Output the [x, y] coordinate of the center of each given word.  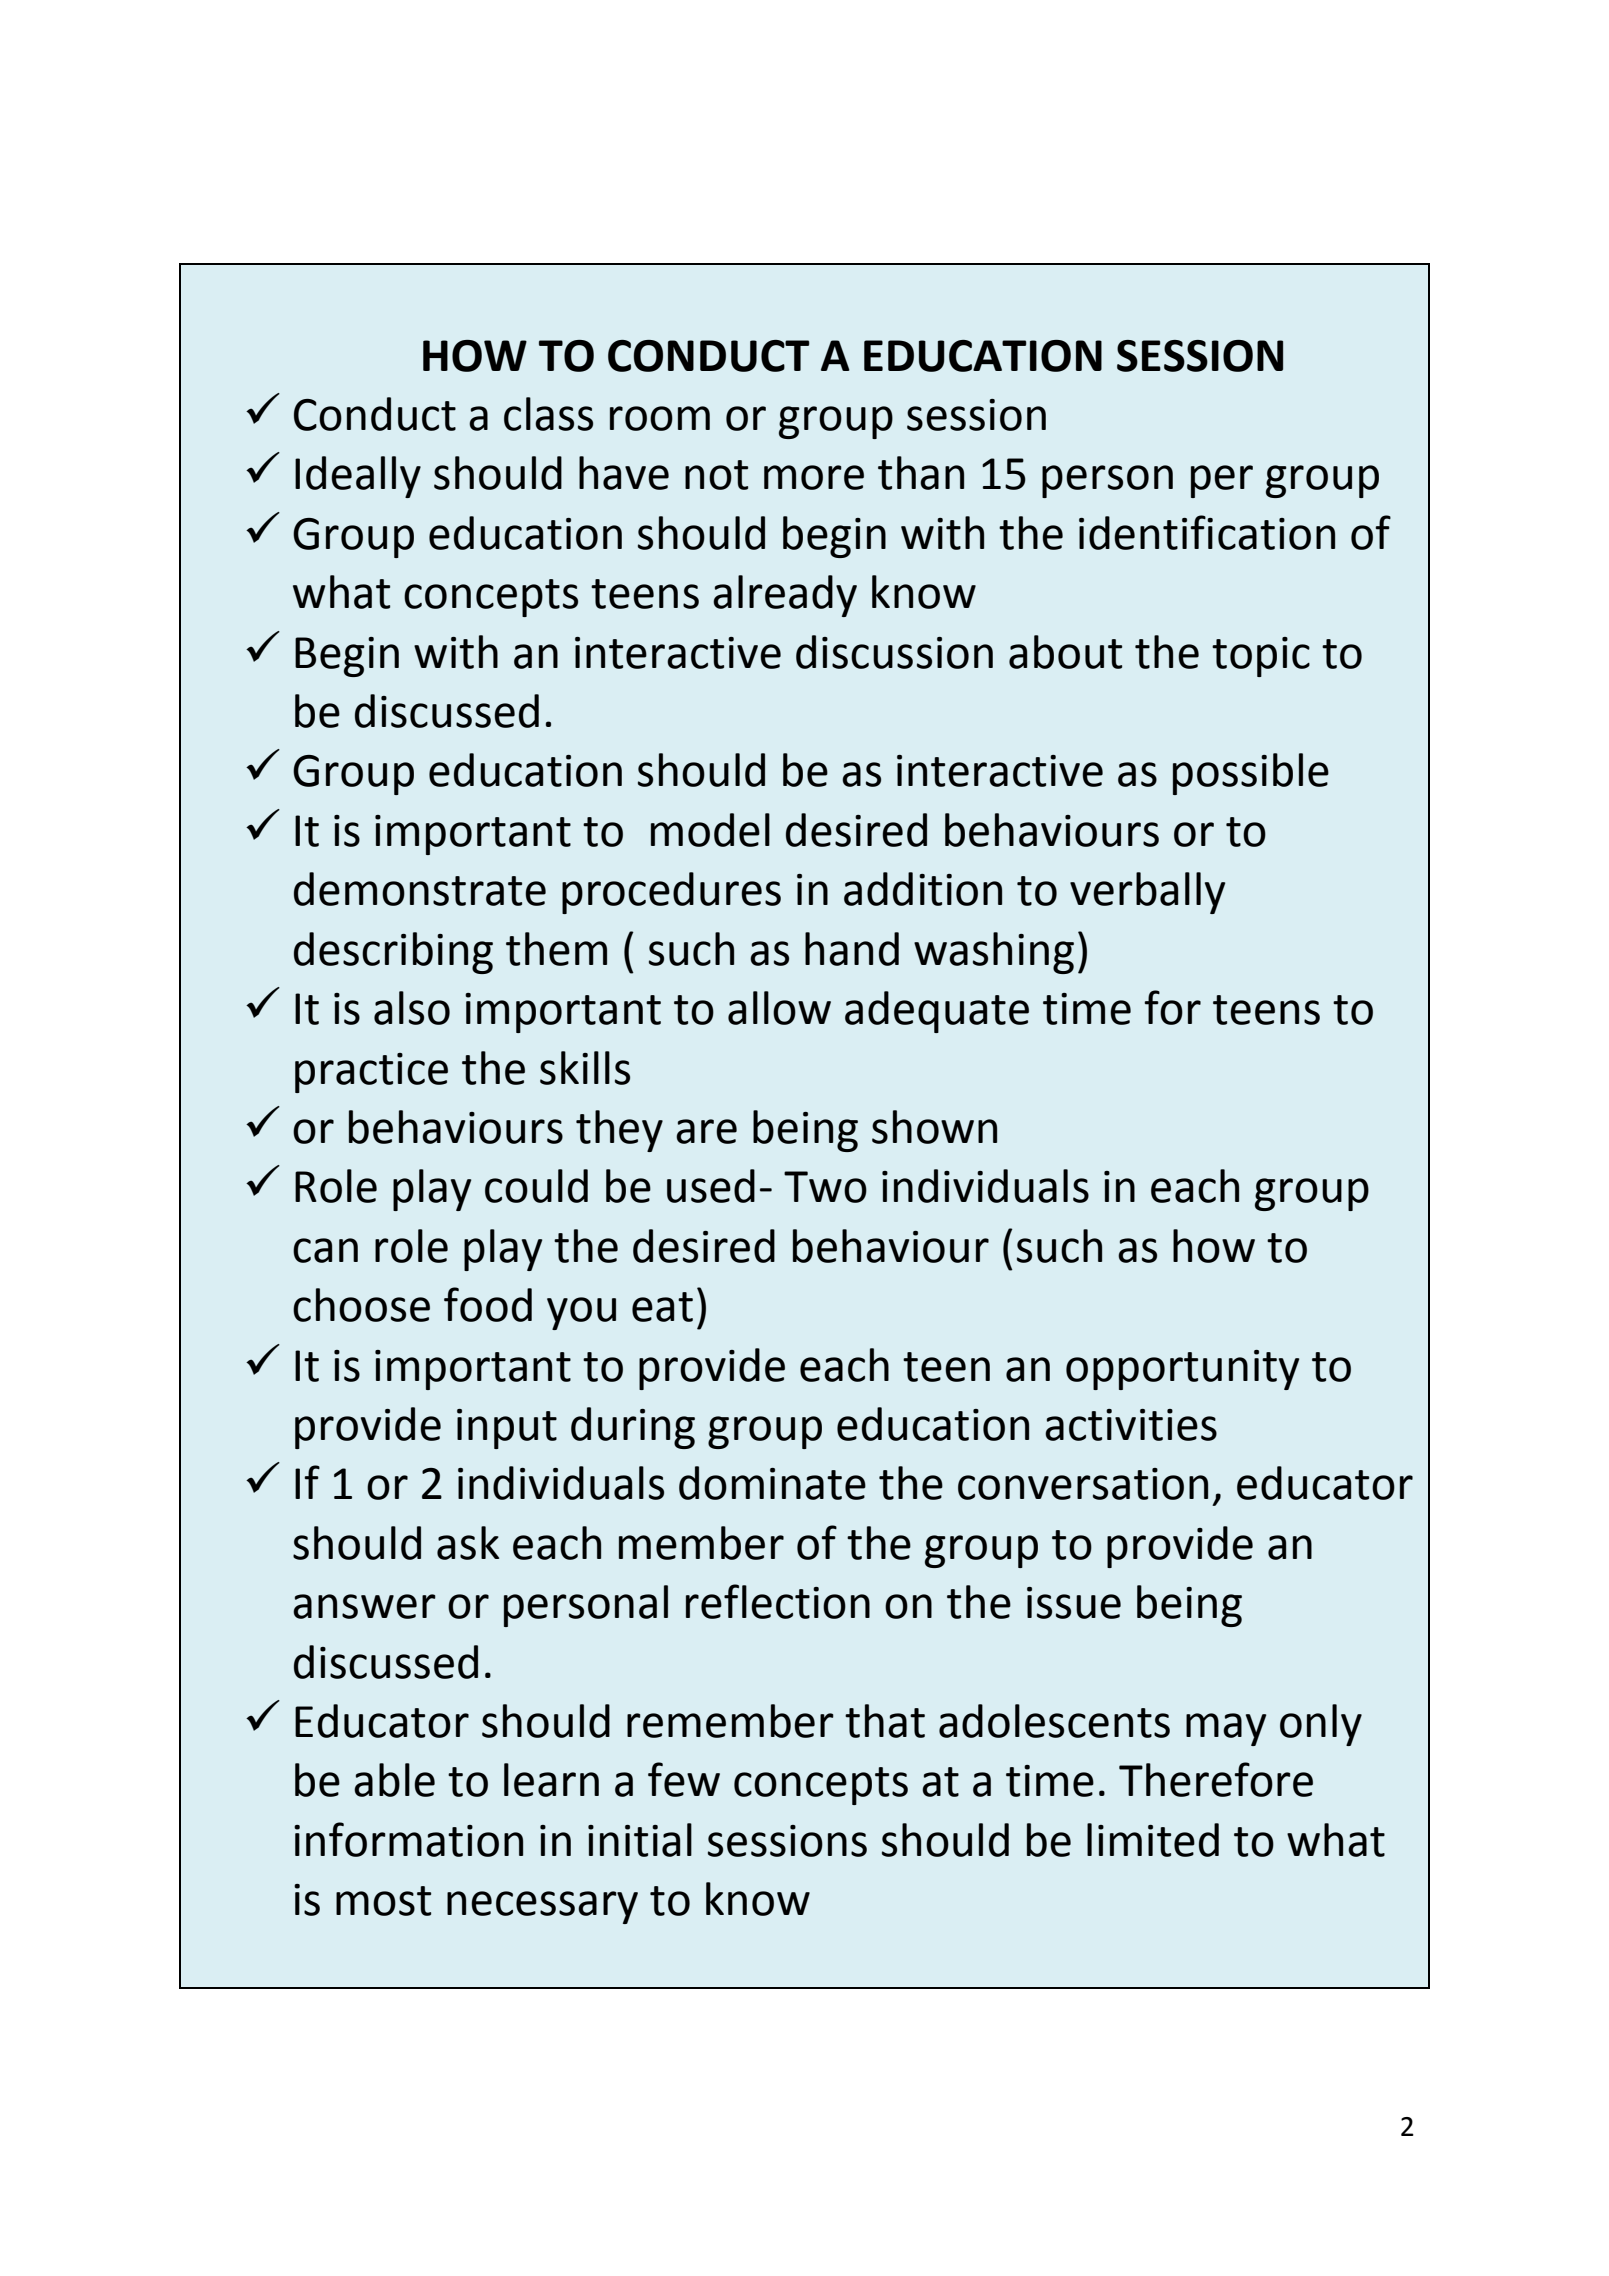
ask [468, 1543]
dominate [772, 1483]
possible [1251, 774]
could [536, 1186]
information [408, 1839]
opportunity [1182, 1370]
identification [1207, 532]
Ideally [358, 477]
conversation [1083, 1484]
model [710, 830]
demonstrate [420, 889]
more [814, 477]
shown [934, 1127]
